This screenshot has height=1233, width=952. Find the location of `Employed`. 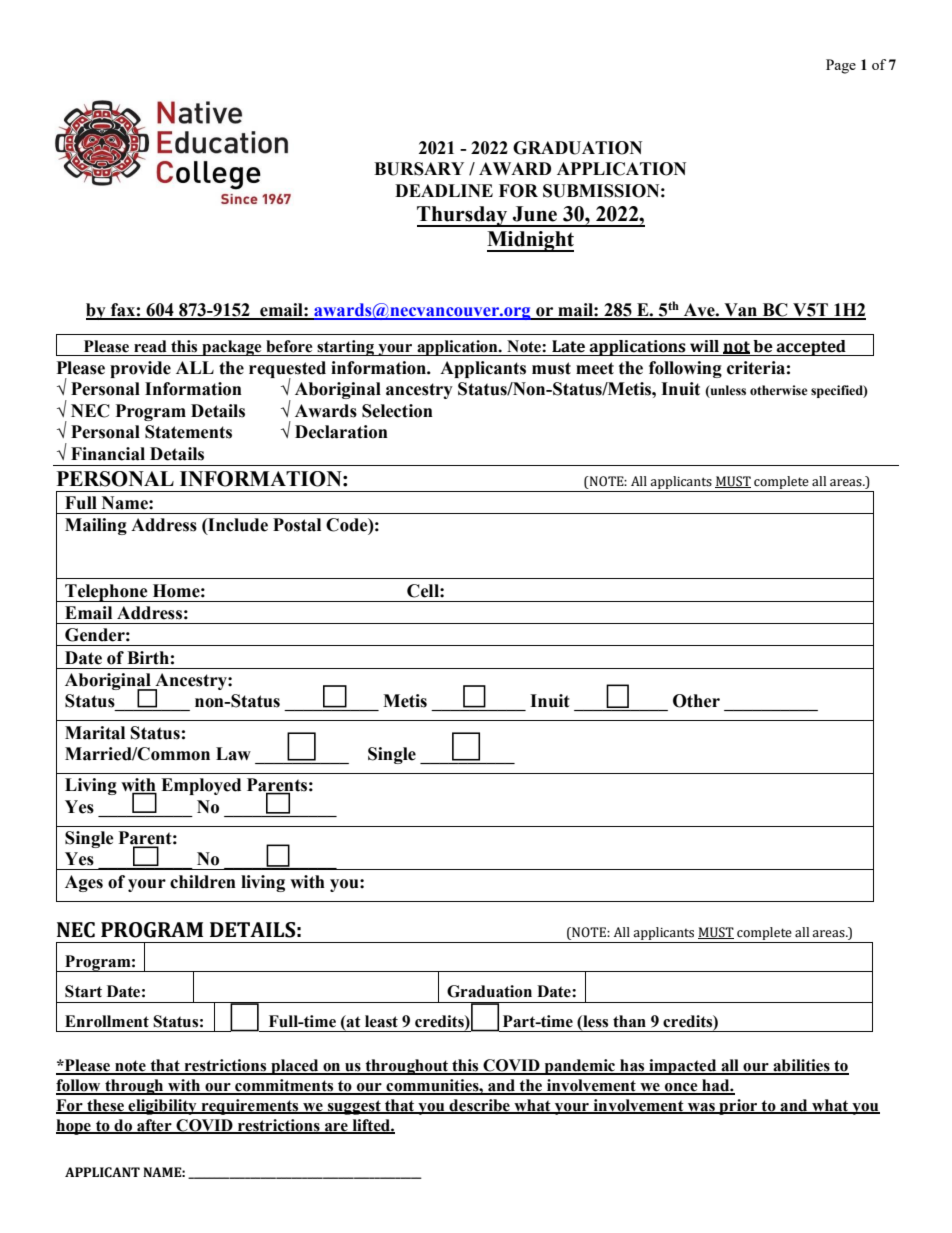

Employed is located at coordinates (201, 786).
